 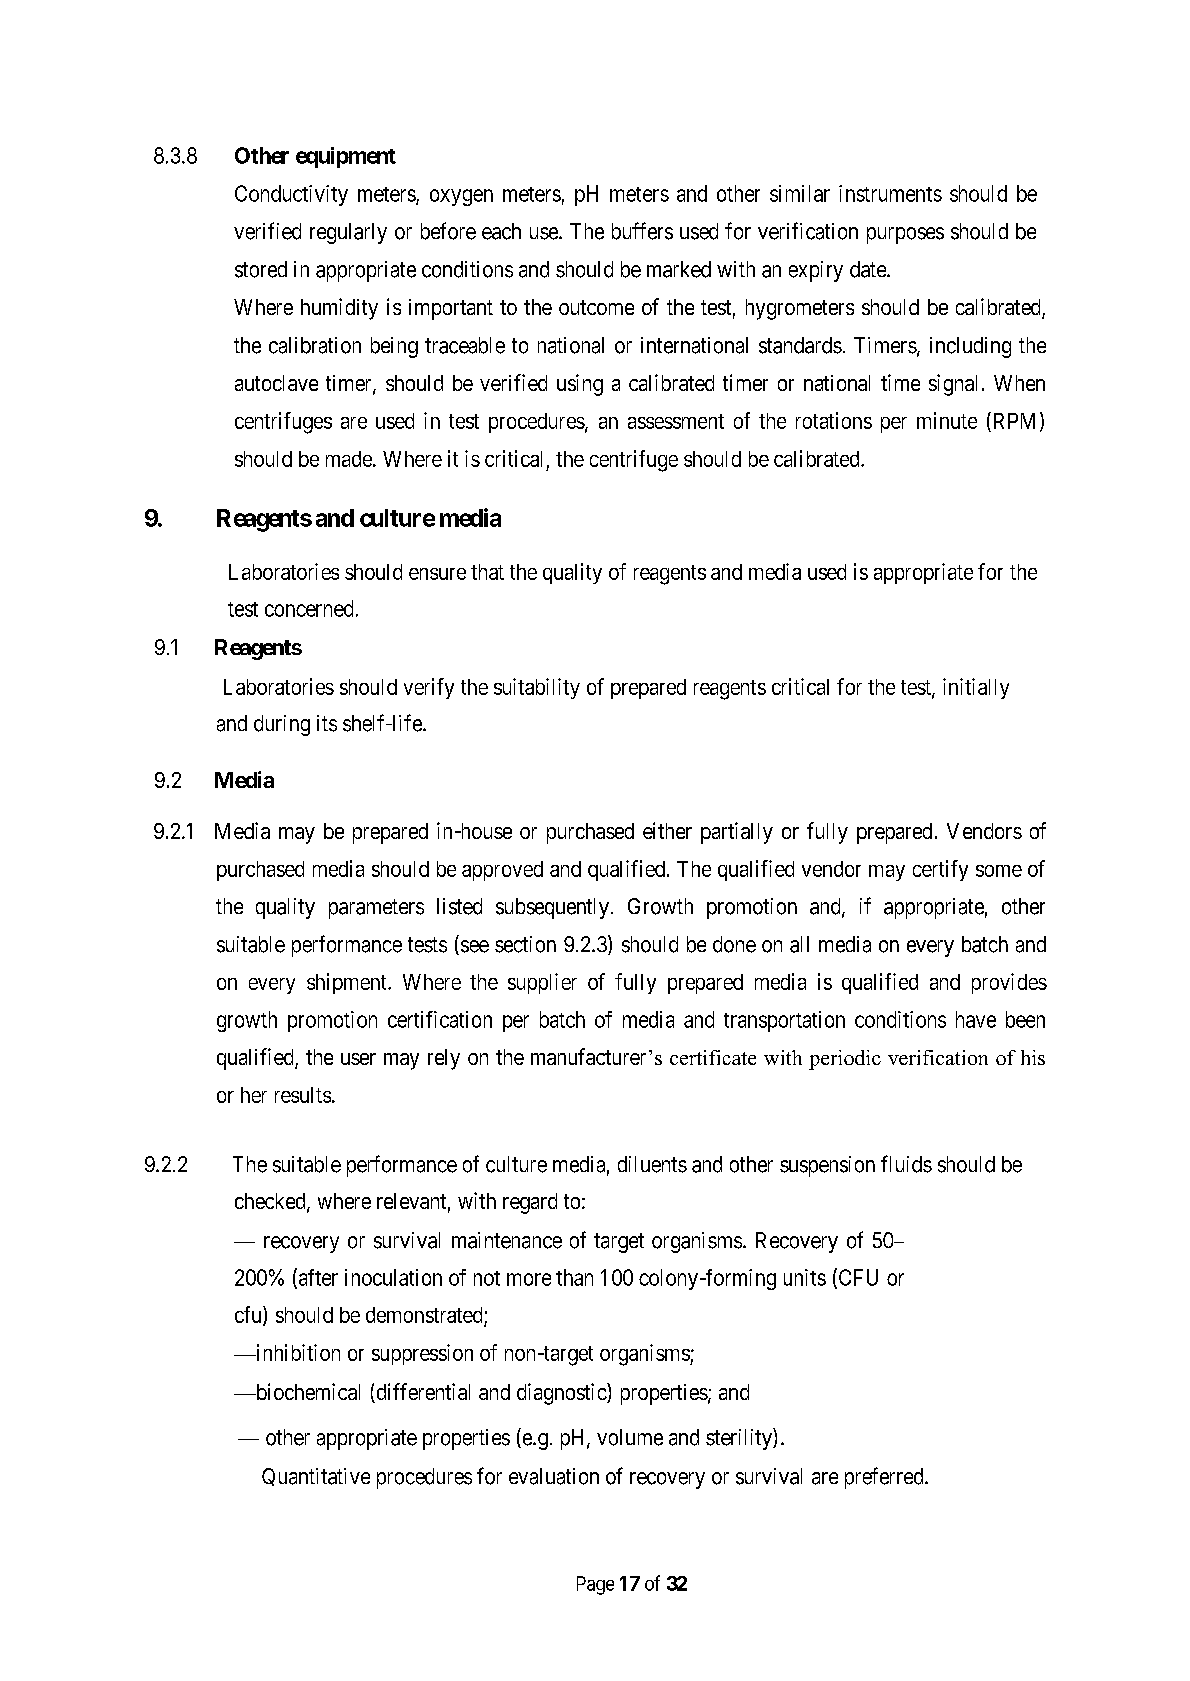 I want to click on regularly, so click(x=348, y=233).
